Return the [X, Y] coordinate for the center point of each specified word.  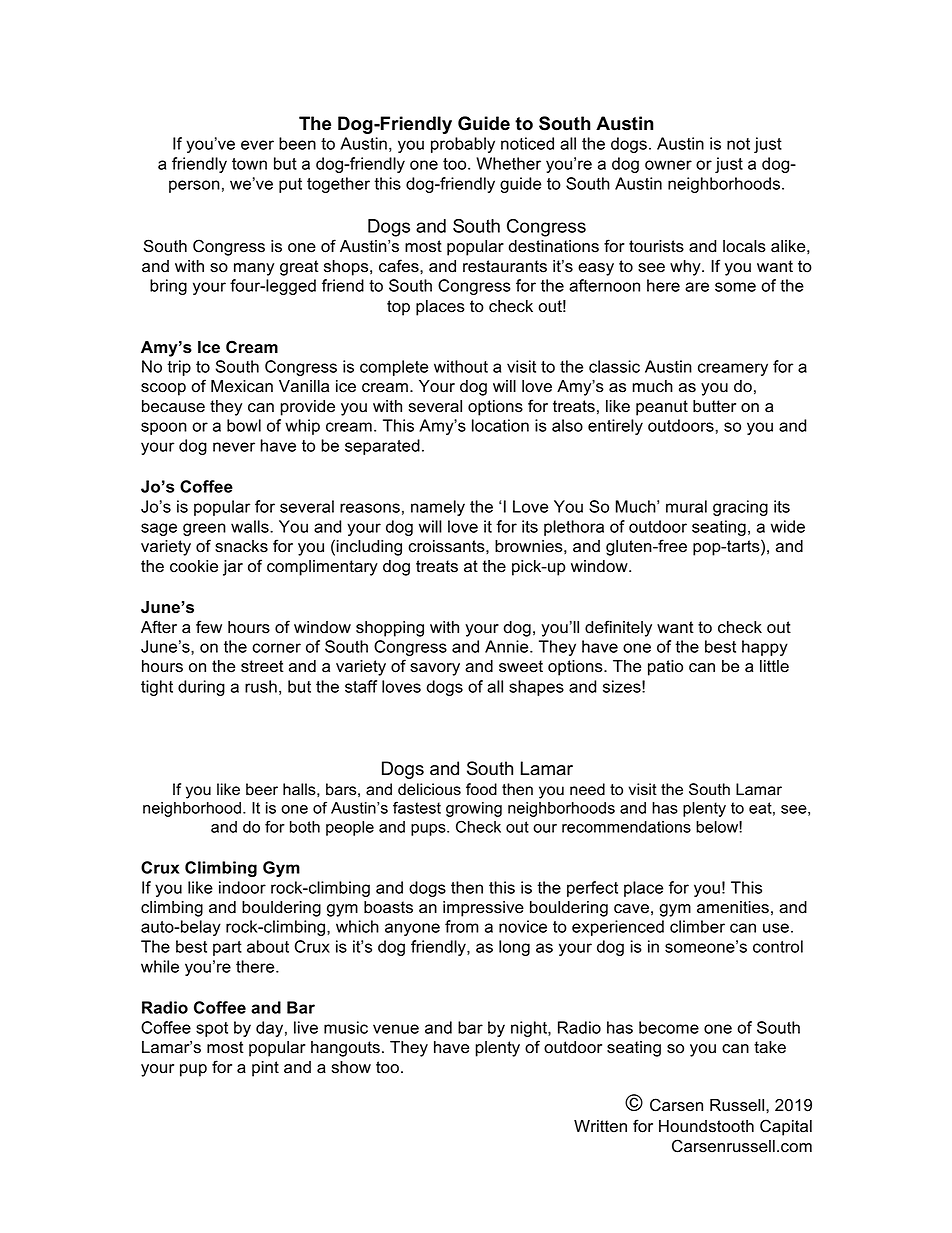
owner [668, 165]
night [530, 1029]
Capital [786, 1127]
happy [765, 648]
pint [265, 1069]
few [209, 627]
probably [463, 145]
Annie [508, 646]
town [249, 164]
